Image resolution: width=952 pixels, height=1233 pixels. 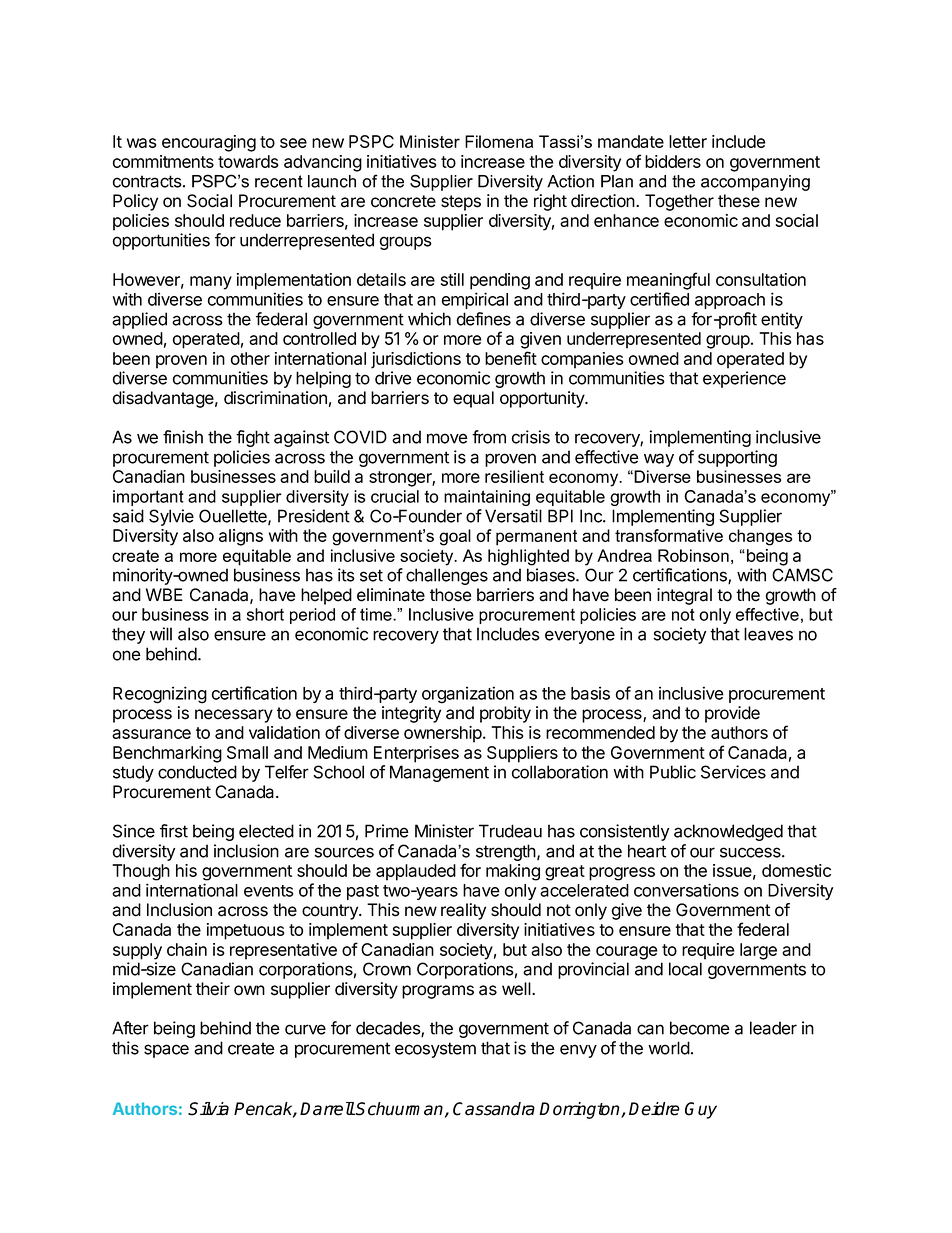 I want to click on accompanying, so click(x=755, y=183).
